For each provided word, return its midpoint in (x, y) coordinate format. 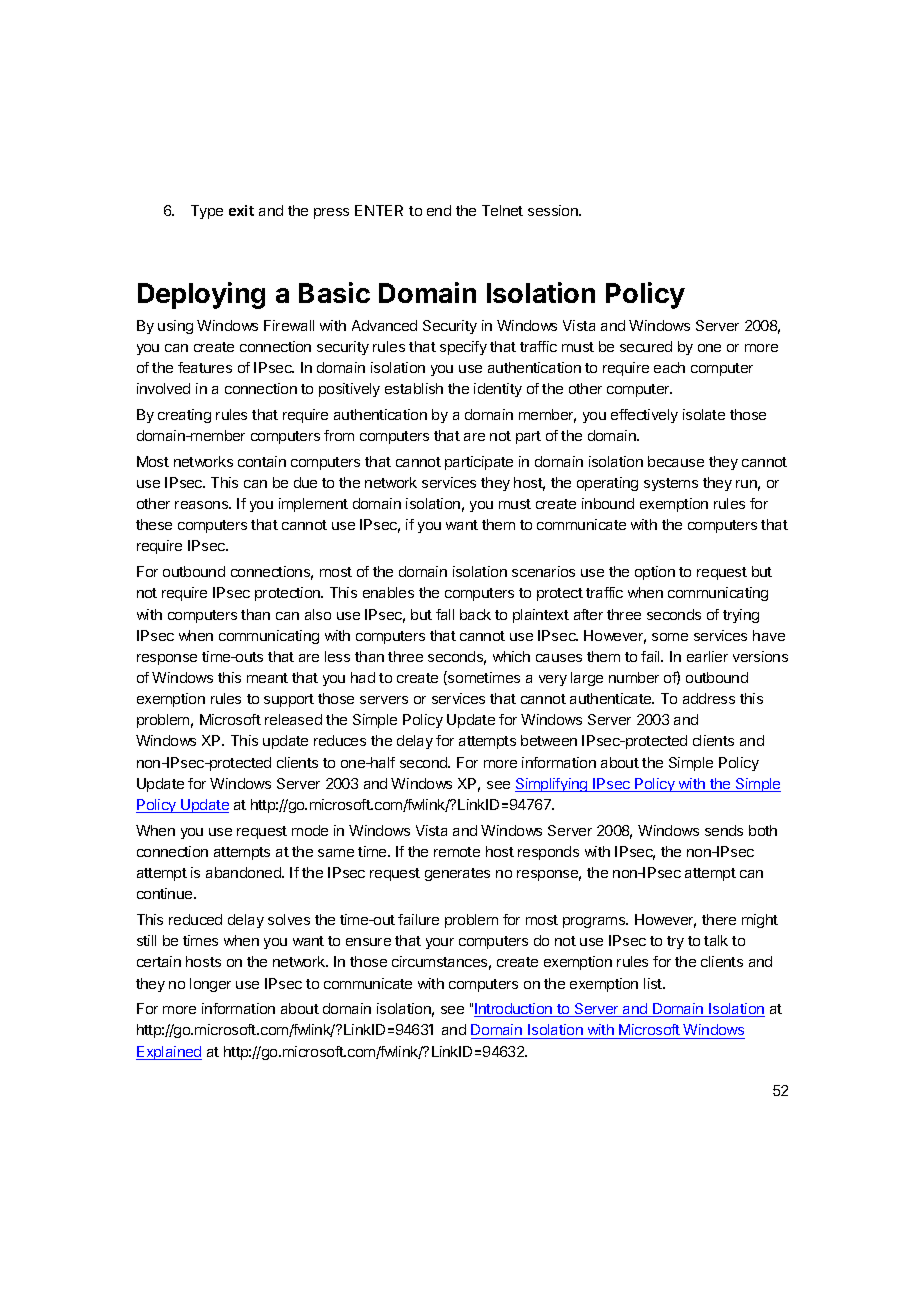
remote (457, 852)
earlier (707, 656)
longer (210, 985)
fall (445, 614)
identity (498, 390)
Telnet (502, 210)
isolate (704, 414)
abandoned (244, 872)
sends (724, 830)
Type (207, 212)
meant (267, 678)
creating (184, 416)
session (554, 210)
